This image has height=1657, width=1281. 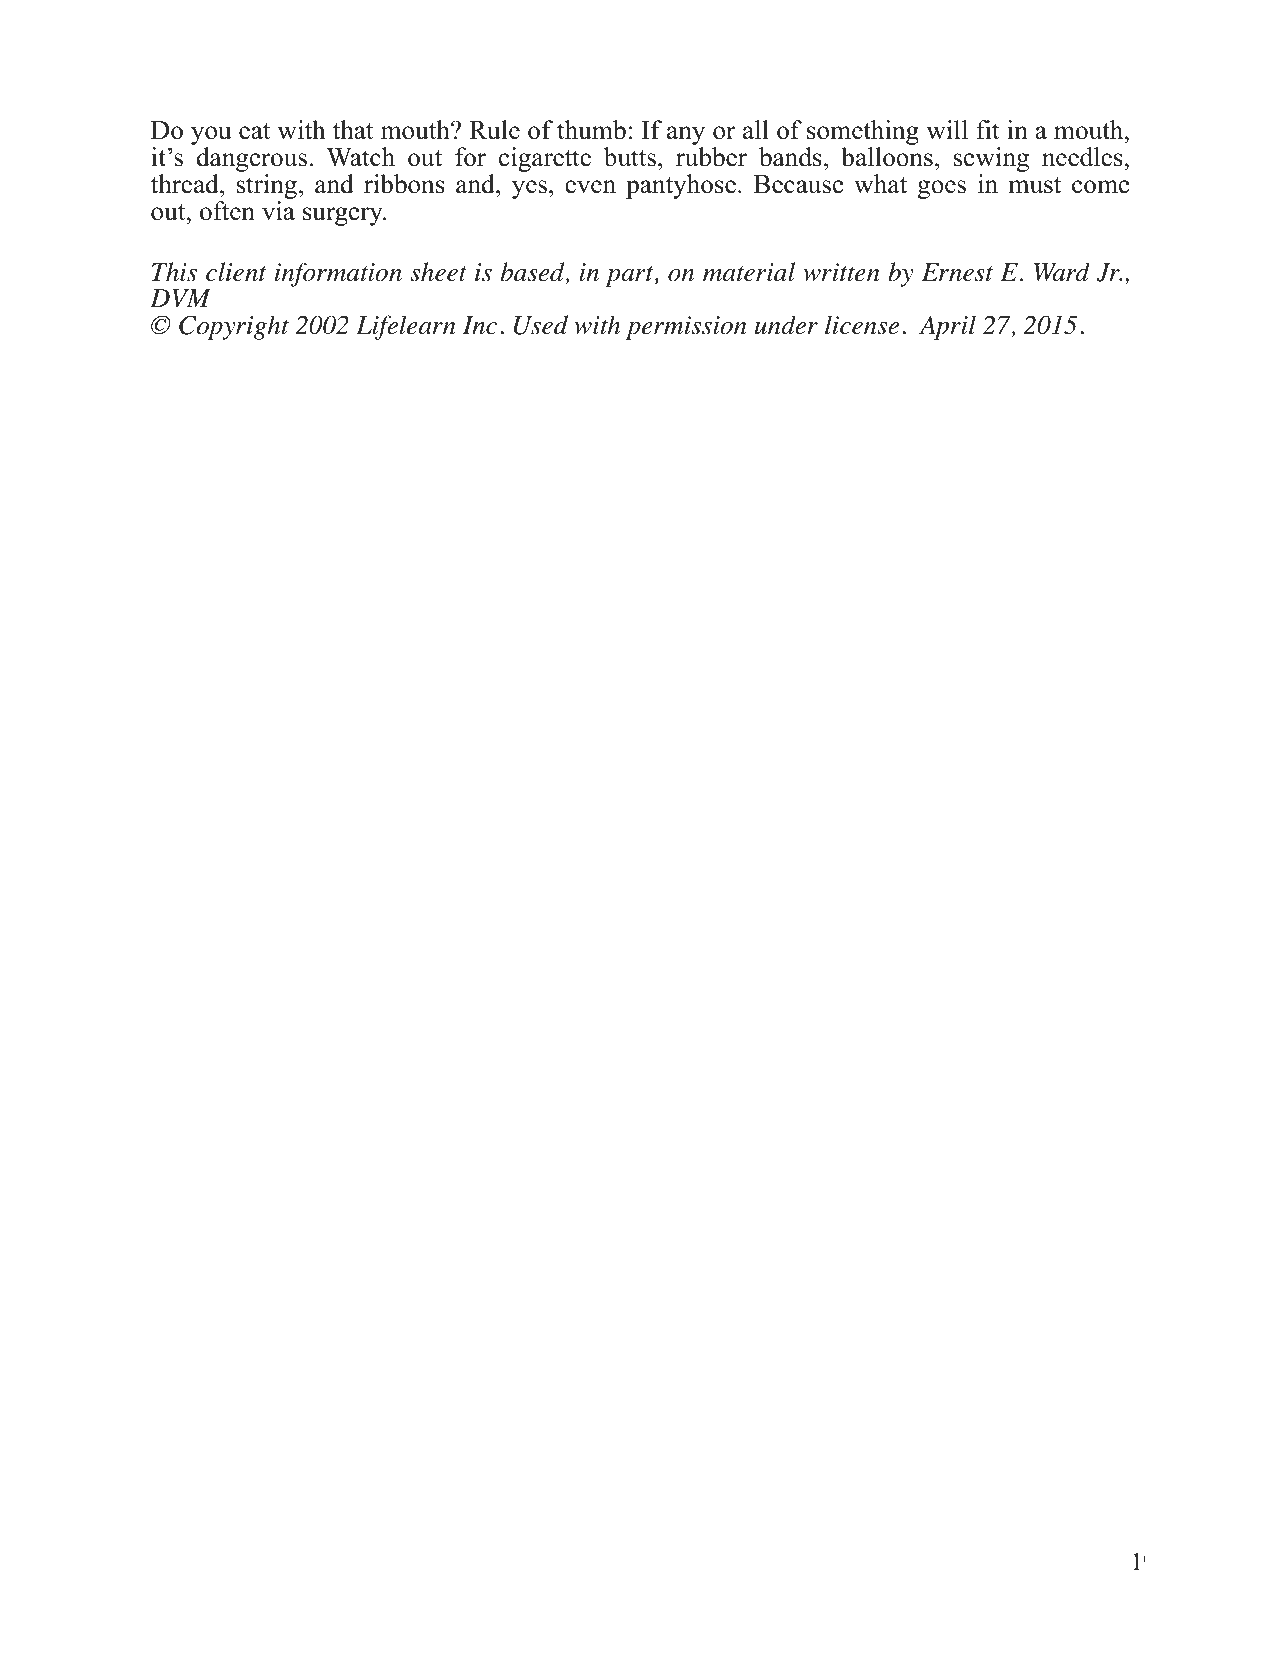 I want to click on information, so click(x=338, y=274).
